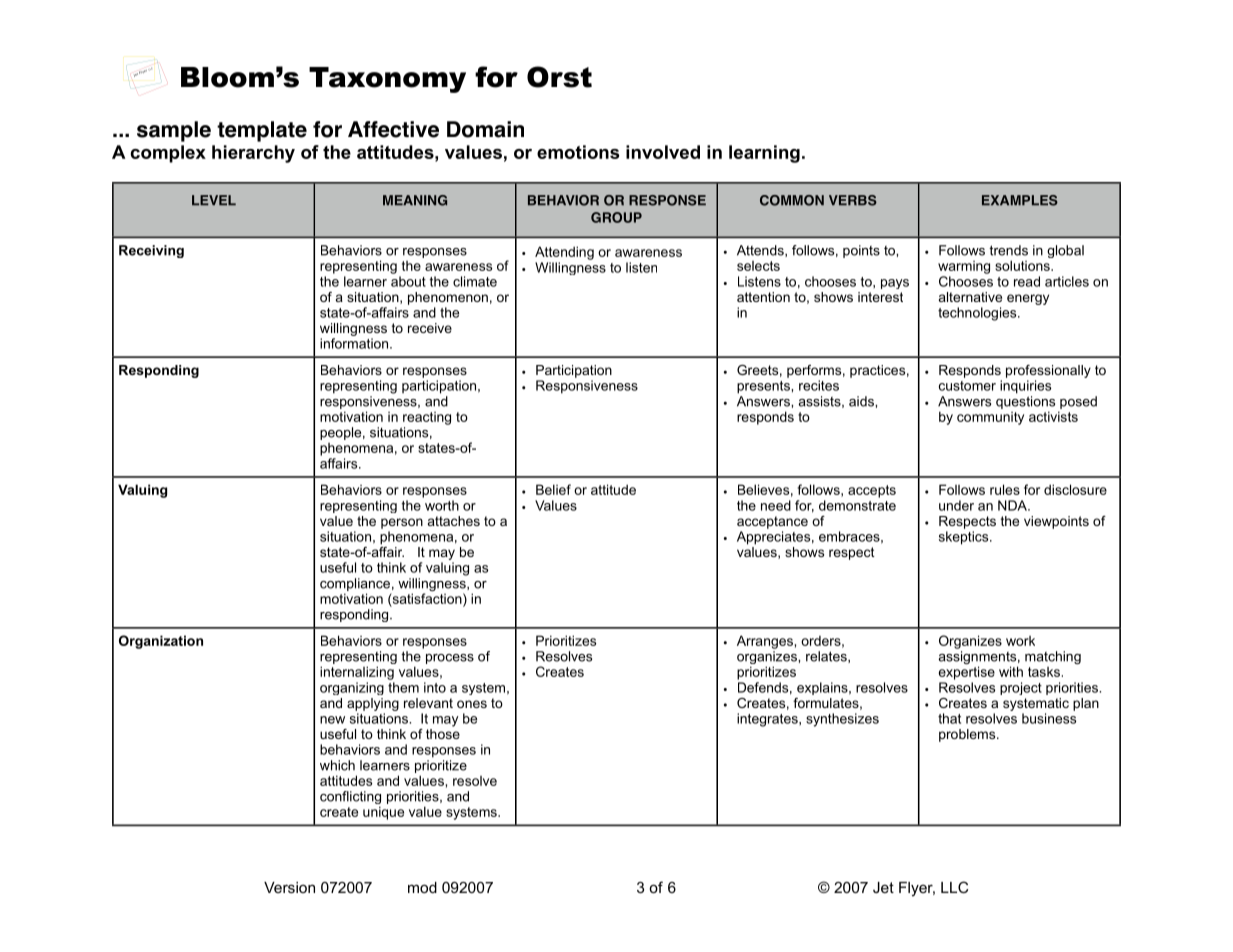  Describe the element at coordinates (1005, 489) in the page. I see `rules` at that location.
